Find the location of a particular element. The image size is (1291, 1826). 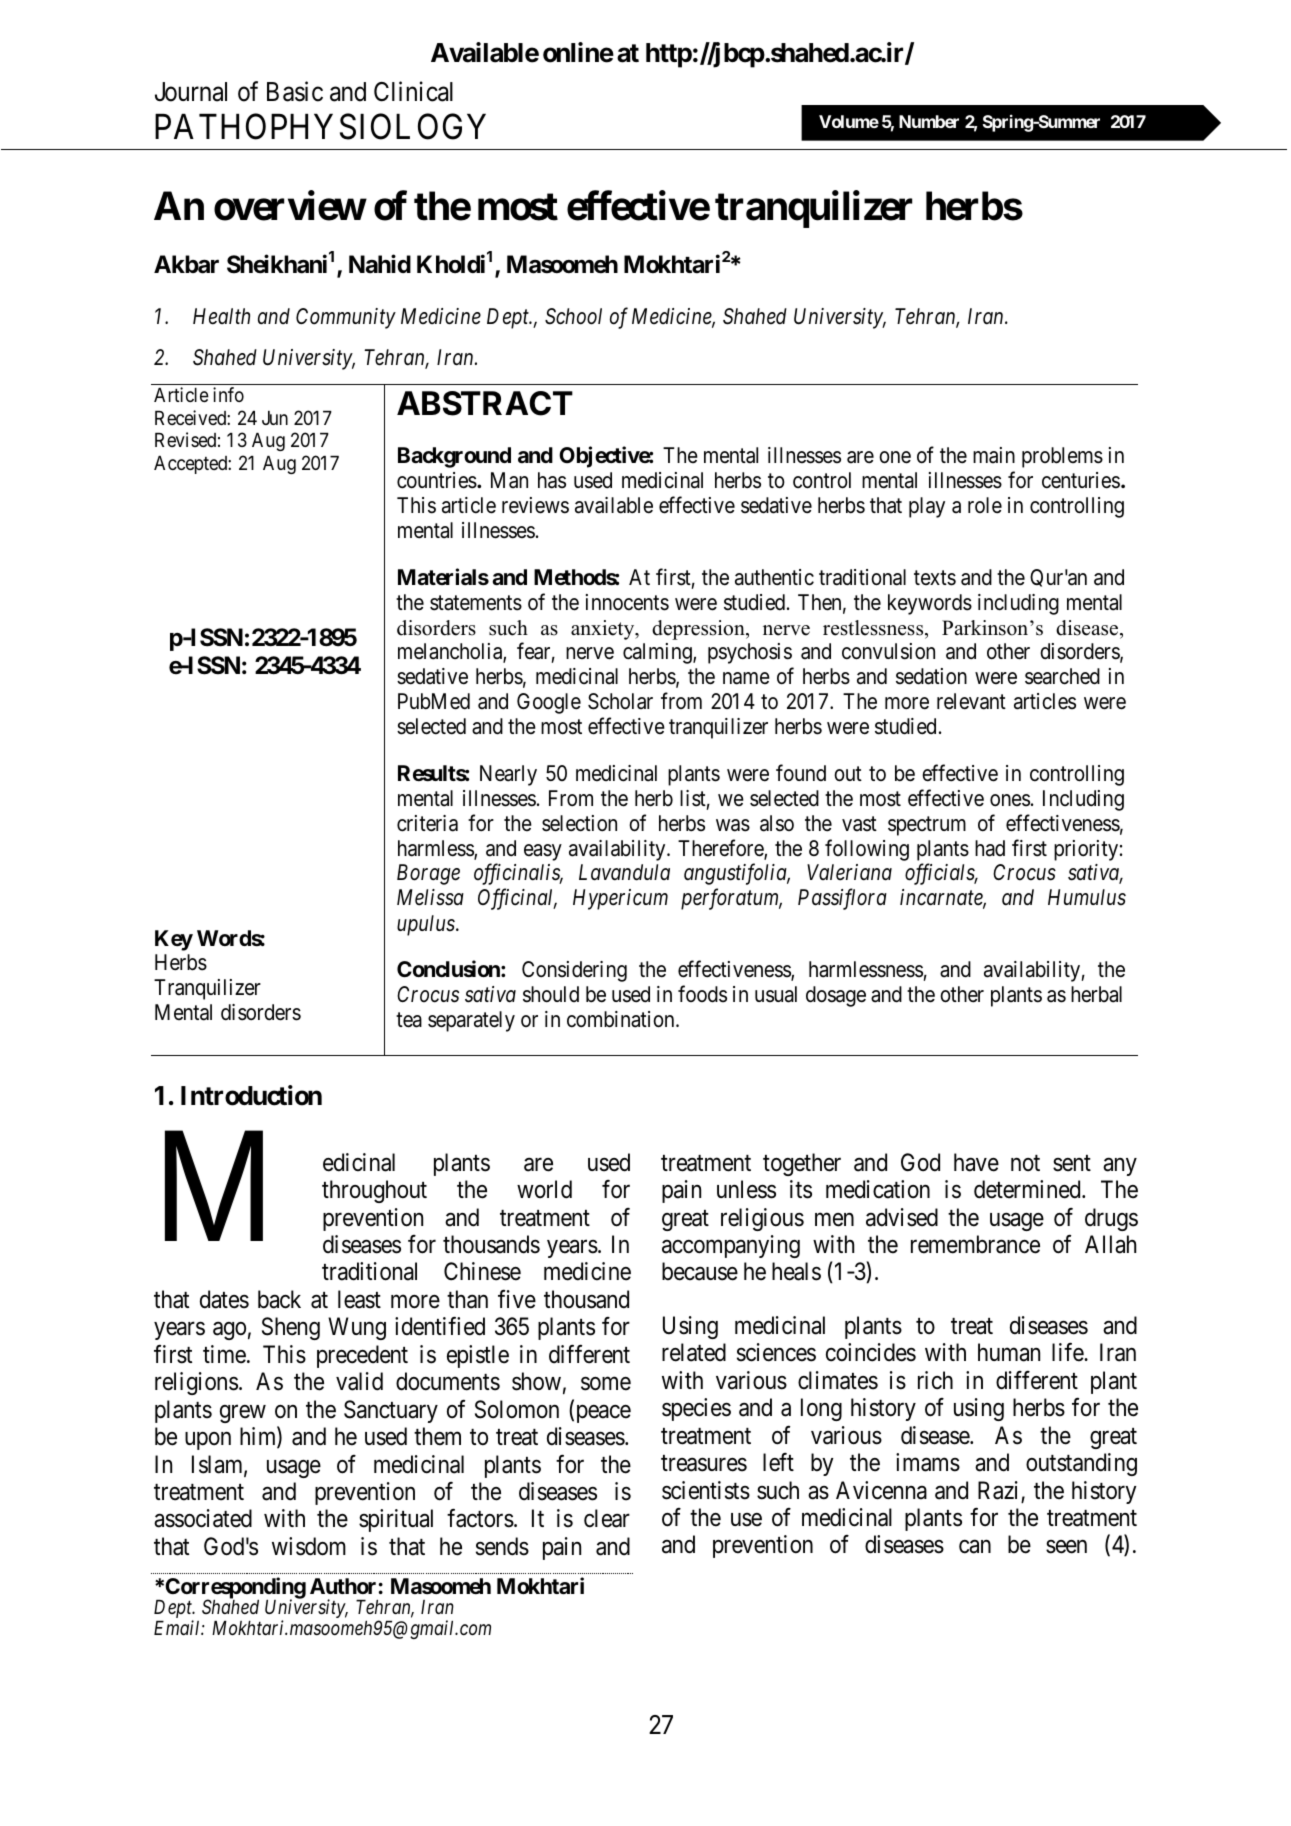

Number is located at coordinates (929, 121).
